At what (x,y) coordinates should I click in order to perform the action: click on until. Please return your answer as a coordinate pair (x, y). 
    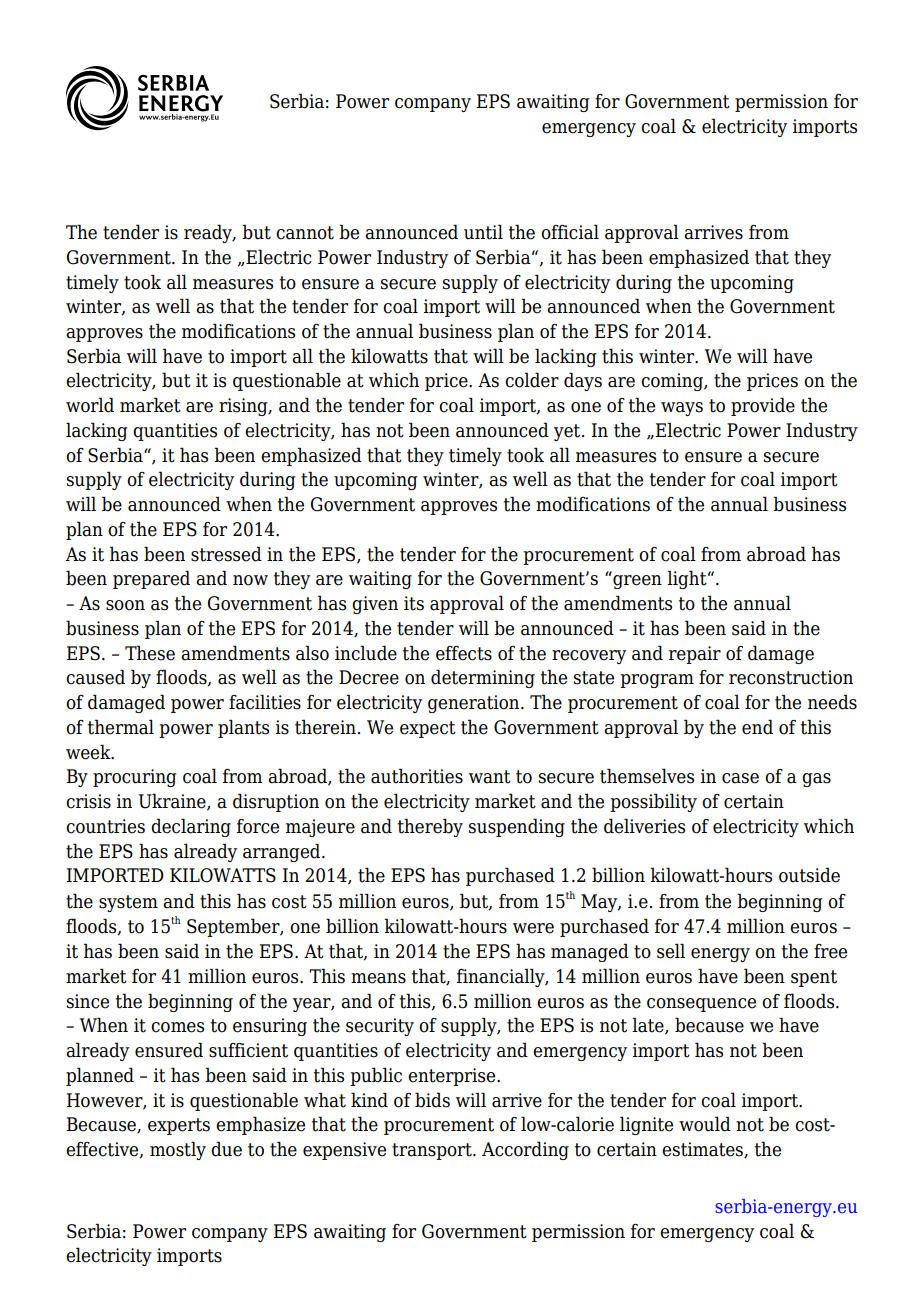
    Looking at the image, I should click on (483, 232).
